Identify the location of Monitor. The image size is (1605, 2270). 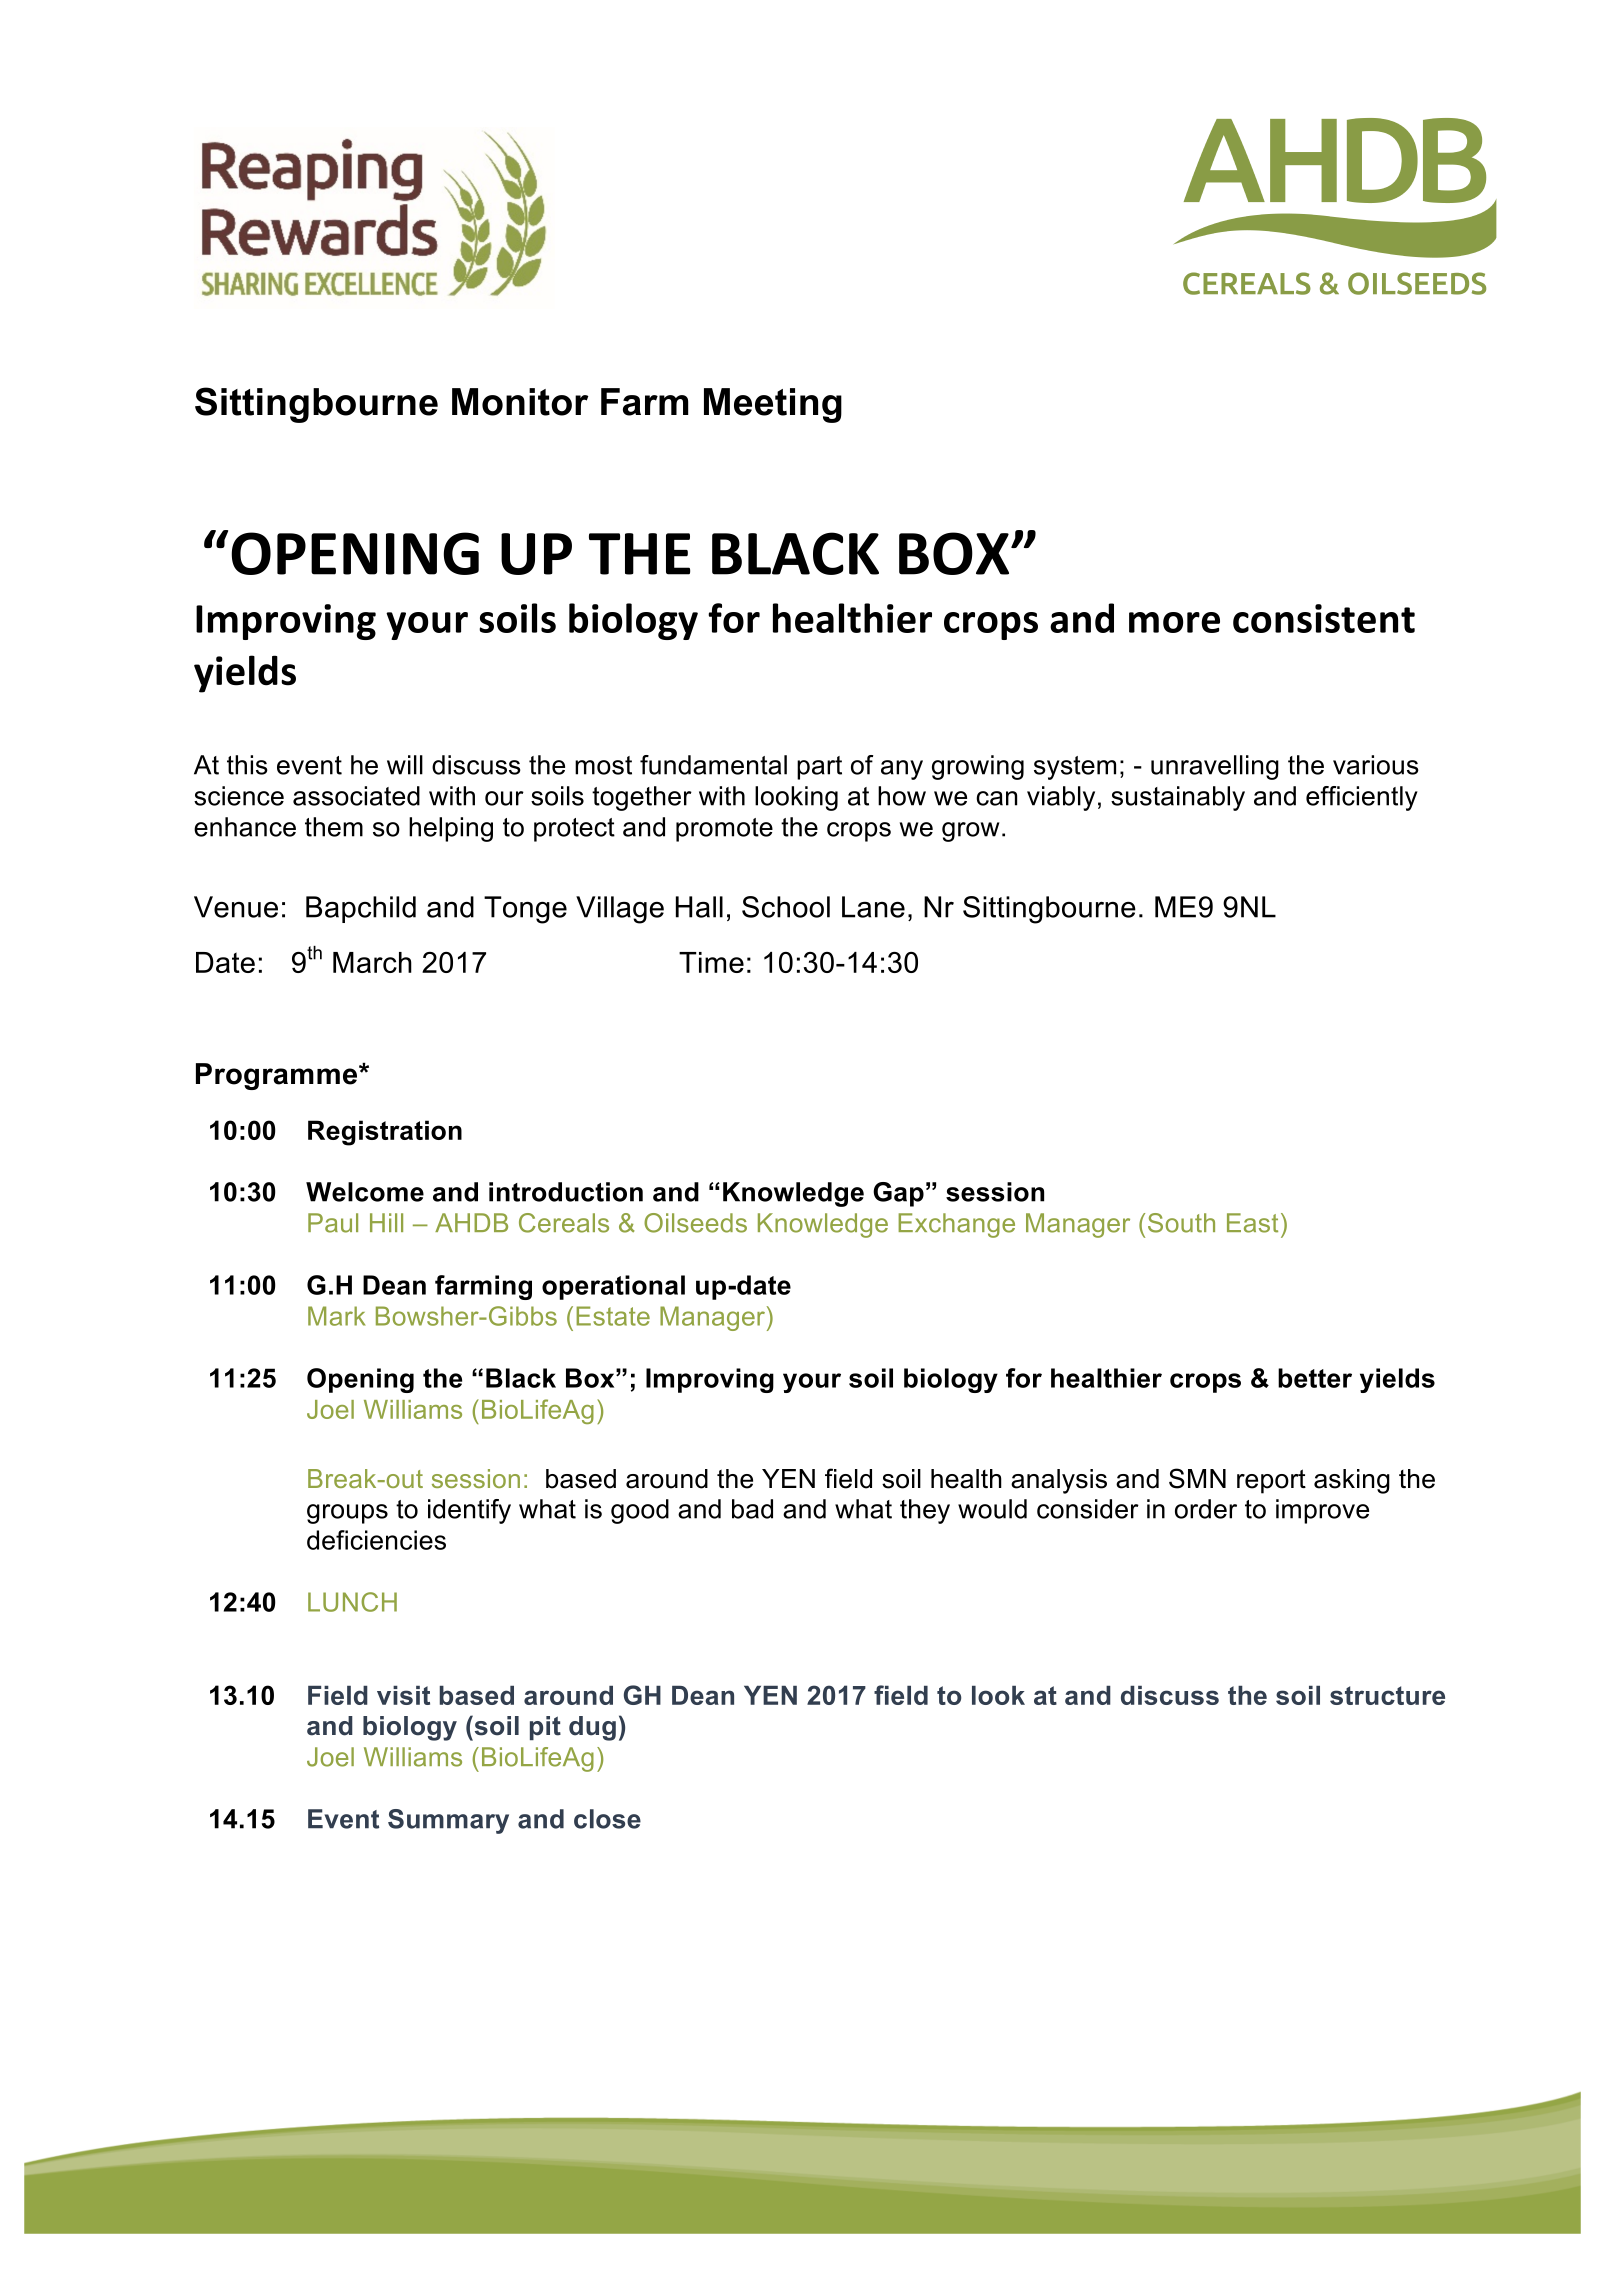
(520, 402).
